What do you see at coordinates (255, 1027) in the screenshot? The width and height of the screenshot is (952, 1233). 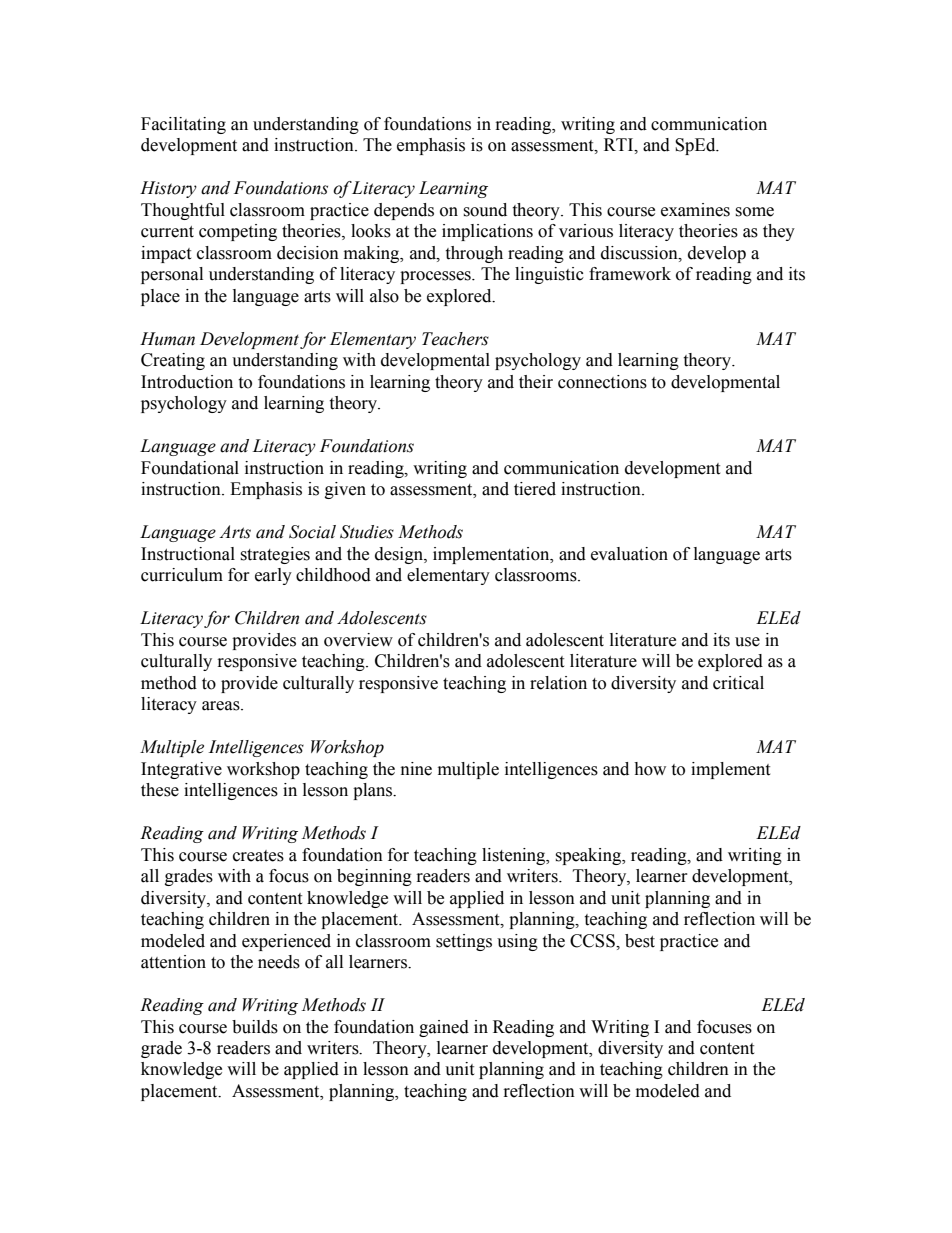 I see `builds` at bounding box center [255, 1027].
